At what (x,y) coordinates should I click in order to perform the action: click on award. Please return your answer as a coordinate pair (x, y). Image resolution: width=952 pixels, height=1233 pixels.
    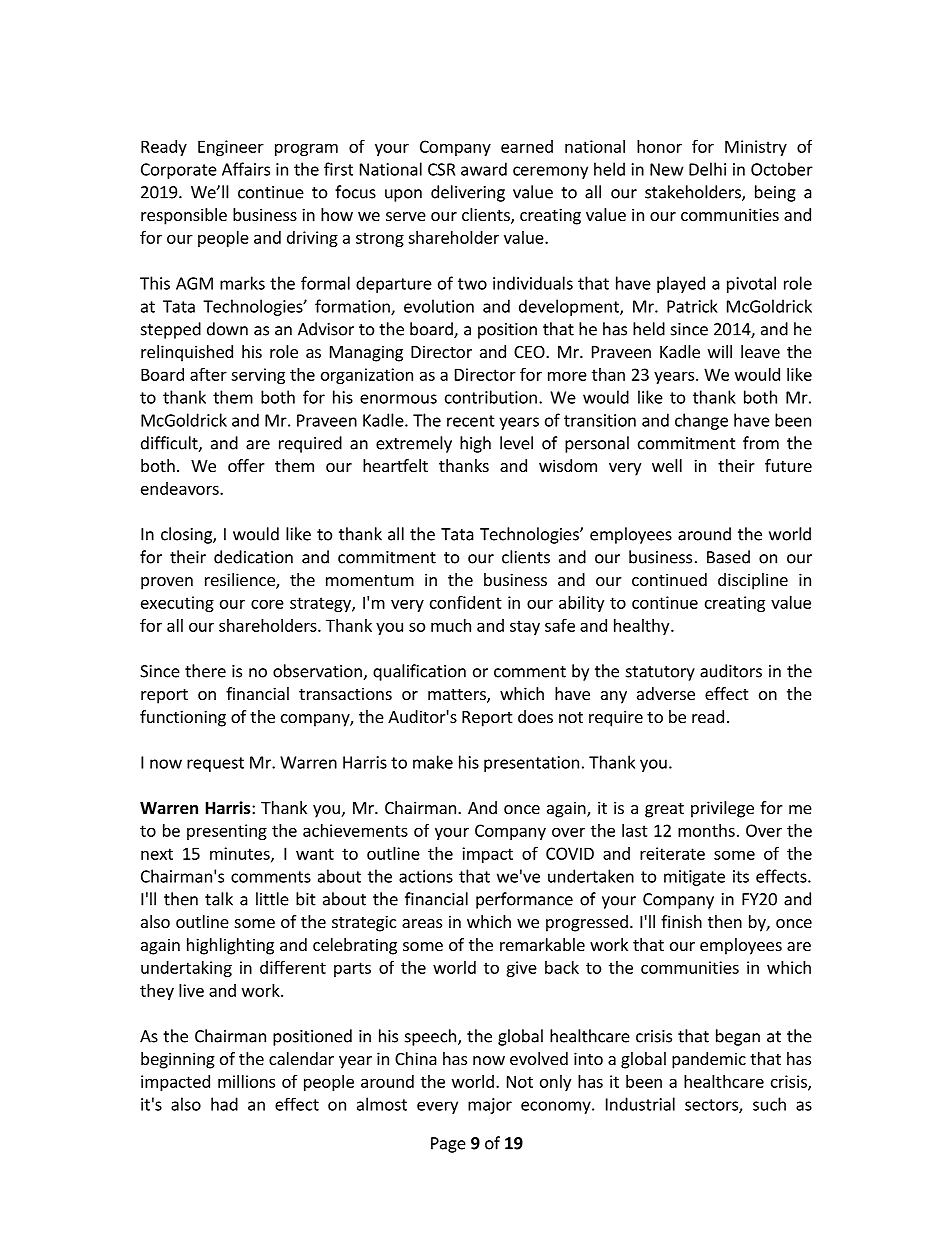
    Looking at the image, I should click on (484, 169).
